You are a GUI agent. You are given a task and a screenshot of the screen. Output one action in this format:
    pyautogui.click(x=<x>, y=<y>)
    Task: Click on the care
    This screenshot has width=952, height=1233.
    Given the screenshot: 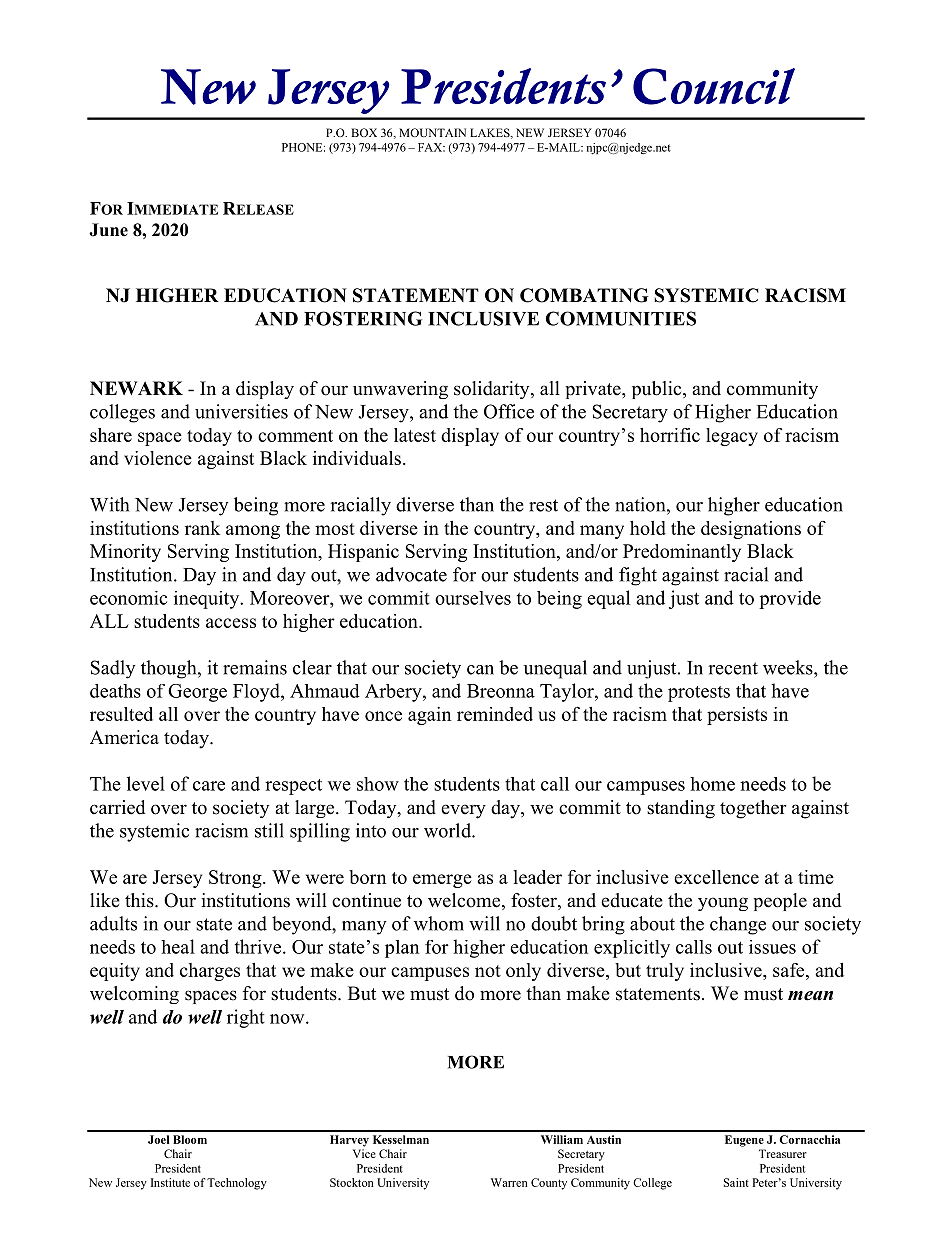 What is the action you would take?
    pyautogui.click(x=209, y=786)
